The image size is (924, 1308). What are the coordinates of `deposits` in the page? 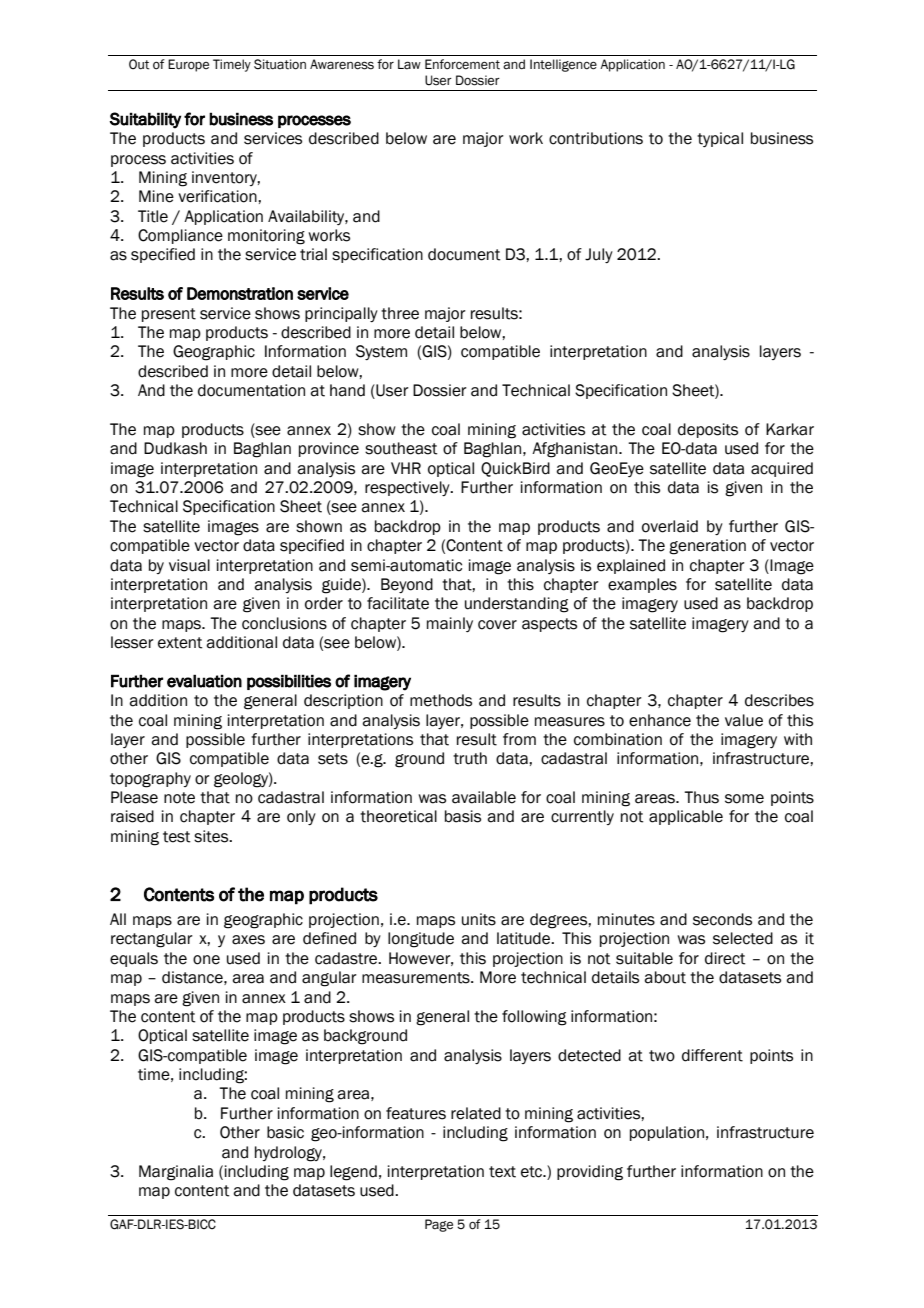 It's located at (708, 430).
